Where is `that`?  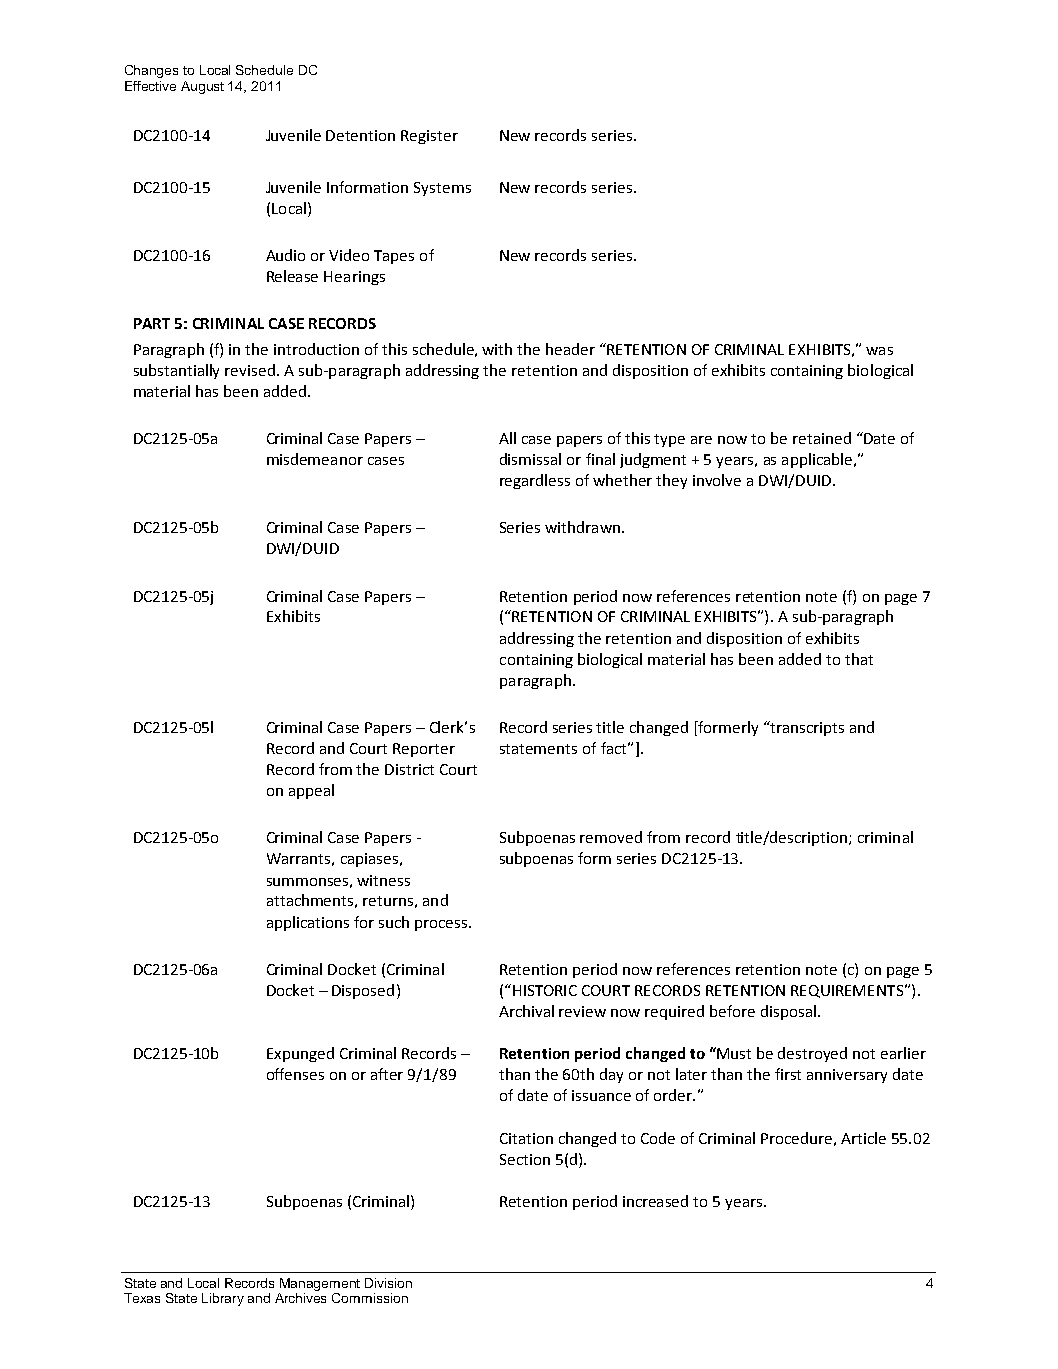
that is located at coordinates (859, 659).
